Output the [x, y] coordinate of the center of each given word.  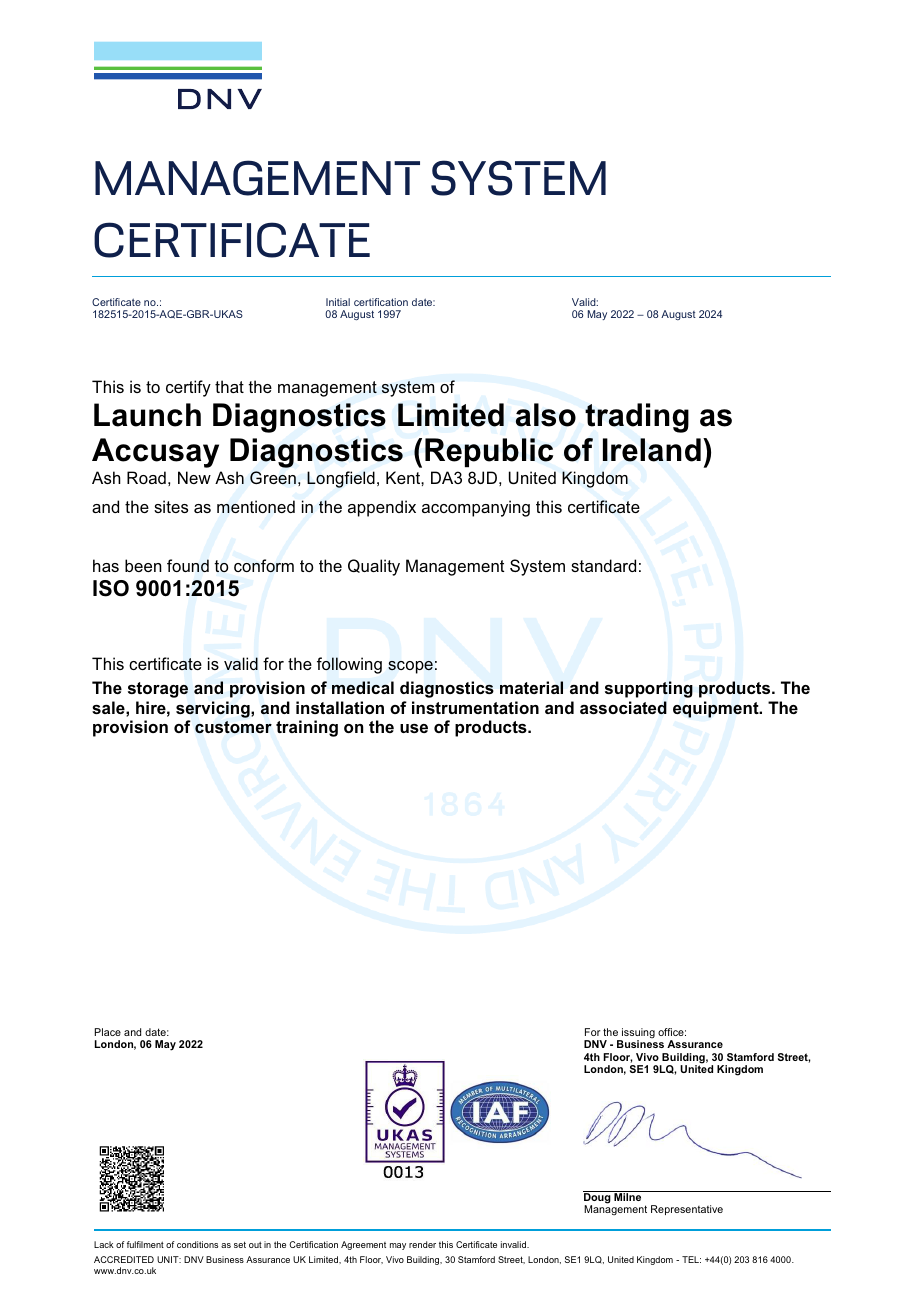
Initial [338, 302]
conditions [197, 1244]
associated [623, 707]
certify [188, 388]
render [422, 1244]
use [414, 728]
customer [233, 727]
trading [637, 418]
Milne [628, 1196]
